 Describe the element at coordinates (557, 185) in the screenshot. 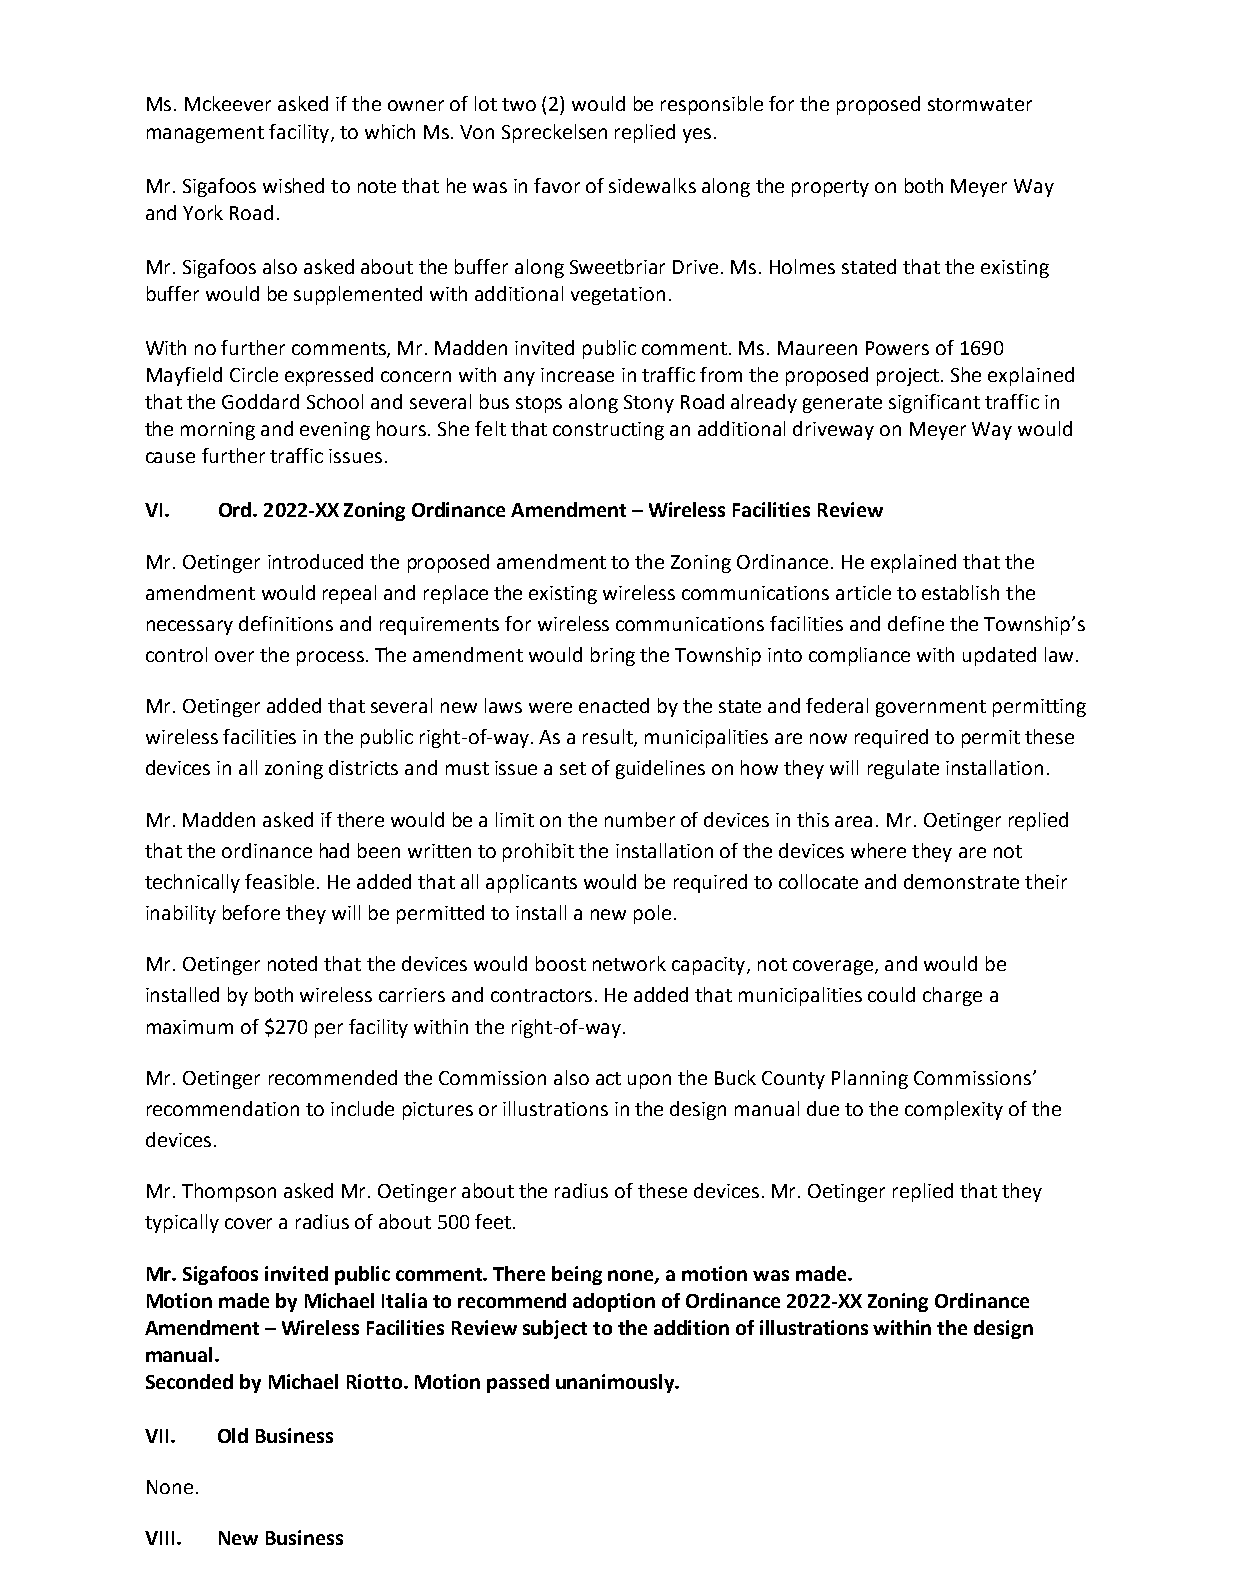

I see `favor` at that location.
